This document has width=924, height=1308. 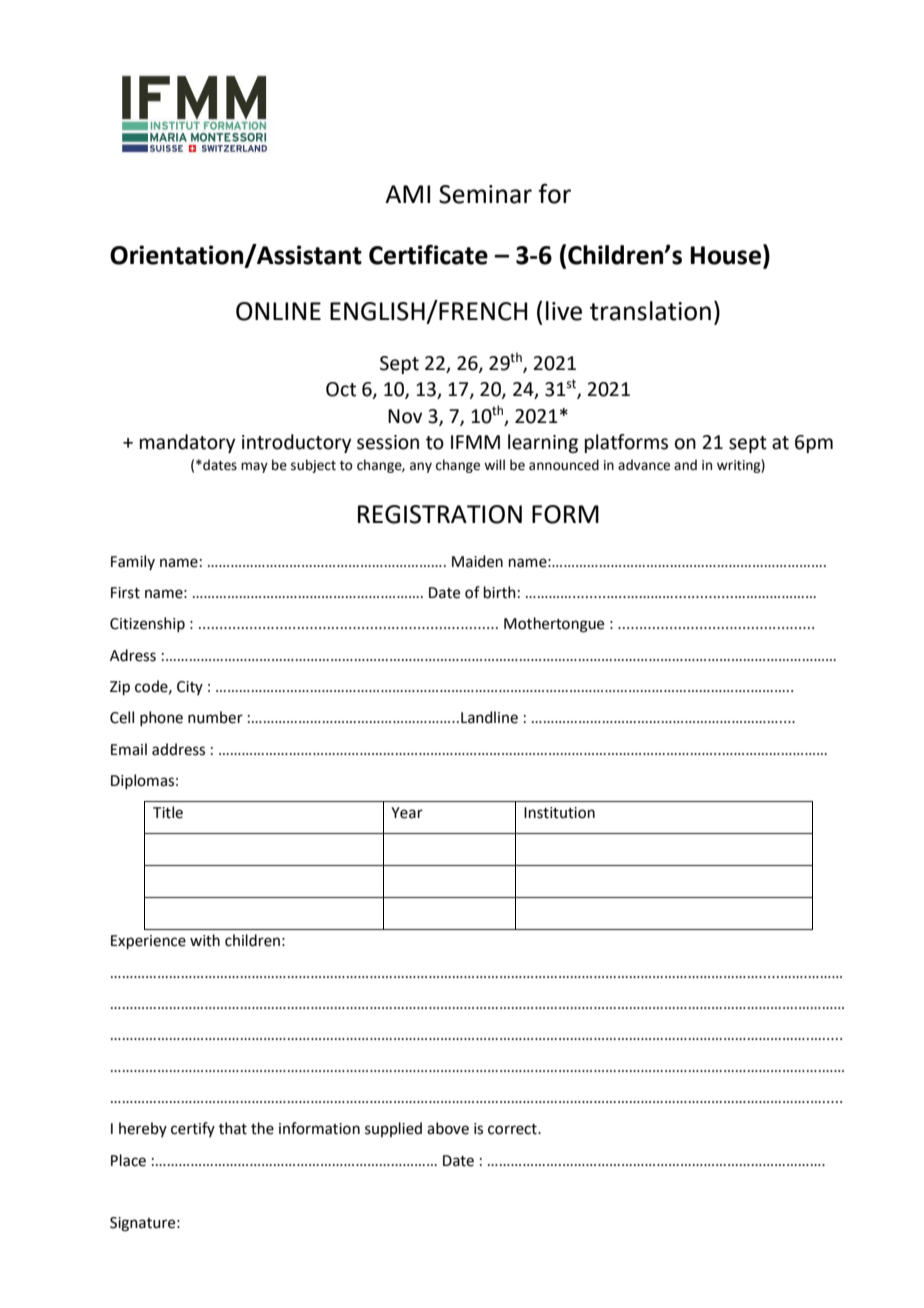 I want to click on certify, so click(x=193, y=1129).
